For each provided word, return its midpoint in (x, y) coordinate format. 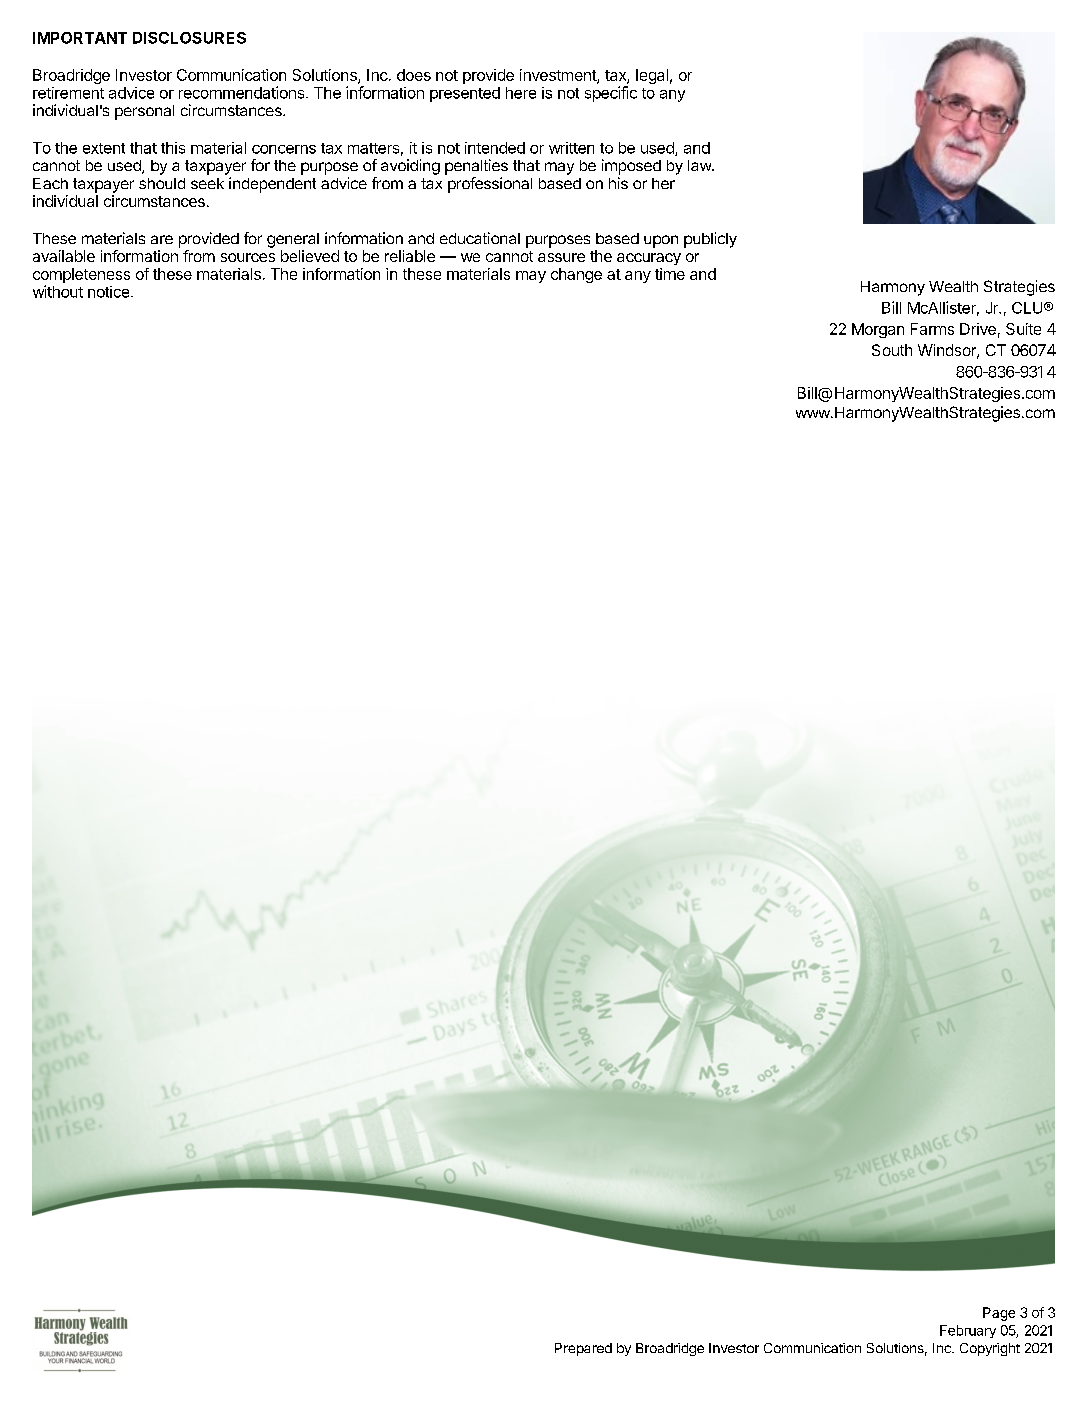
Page (999, 1314)
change (576, 275)
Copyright (990, 1349)
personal (144, 112)
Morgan (878, 330)
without (58, 291)
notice (110, 292)
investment (559, 76)
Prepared (583, 1349)
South (892, 350)
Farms (932, 329)
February (968, 1331)
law (700, 165)
